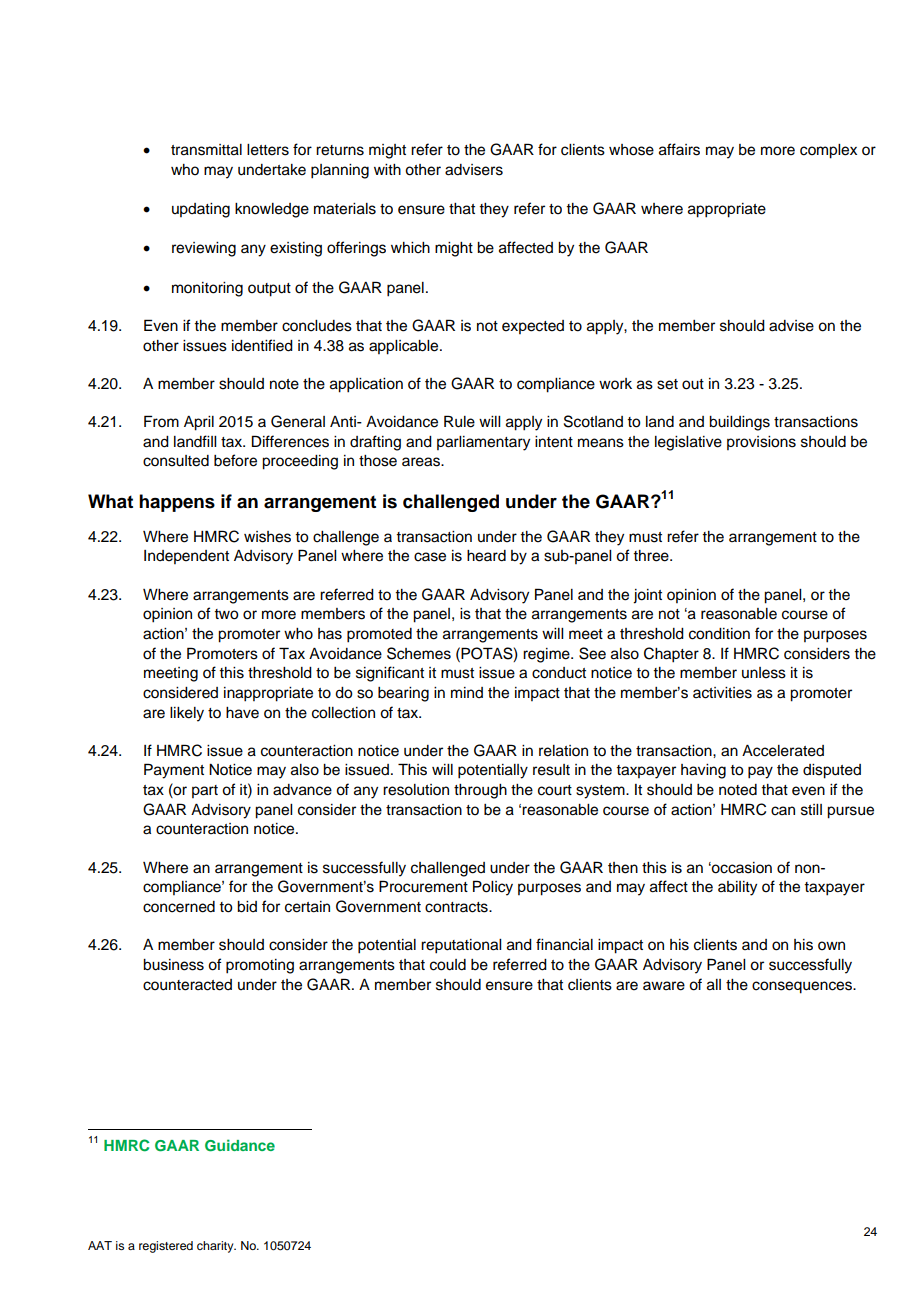 This screenshot has height=1308, width=924. Describe the element at coordinates (387, 169) in the screenshot. I see `with` at that location.
